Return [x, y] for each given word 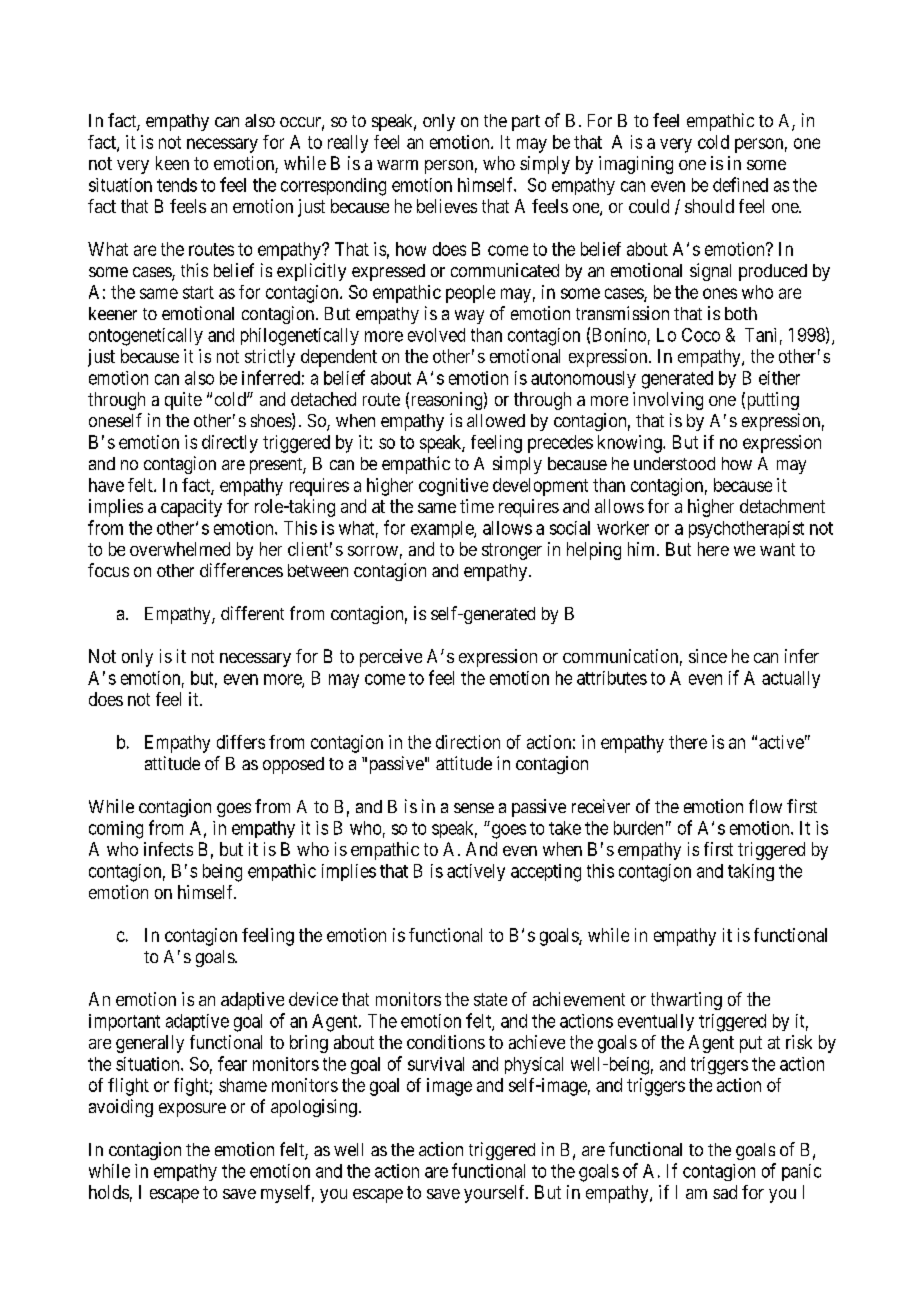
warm [397, 165]
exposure [192, 1110]
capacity [191, 508]
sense [474, 808]
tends [177, 185]
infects [168, 849]
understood [674, 463]
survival [436, 1064]
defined [740, 184]
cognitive [453, 487]
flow [765, 806]
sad [725, 1192]
